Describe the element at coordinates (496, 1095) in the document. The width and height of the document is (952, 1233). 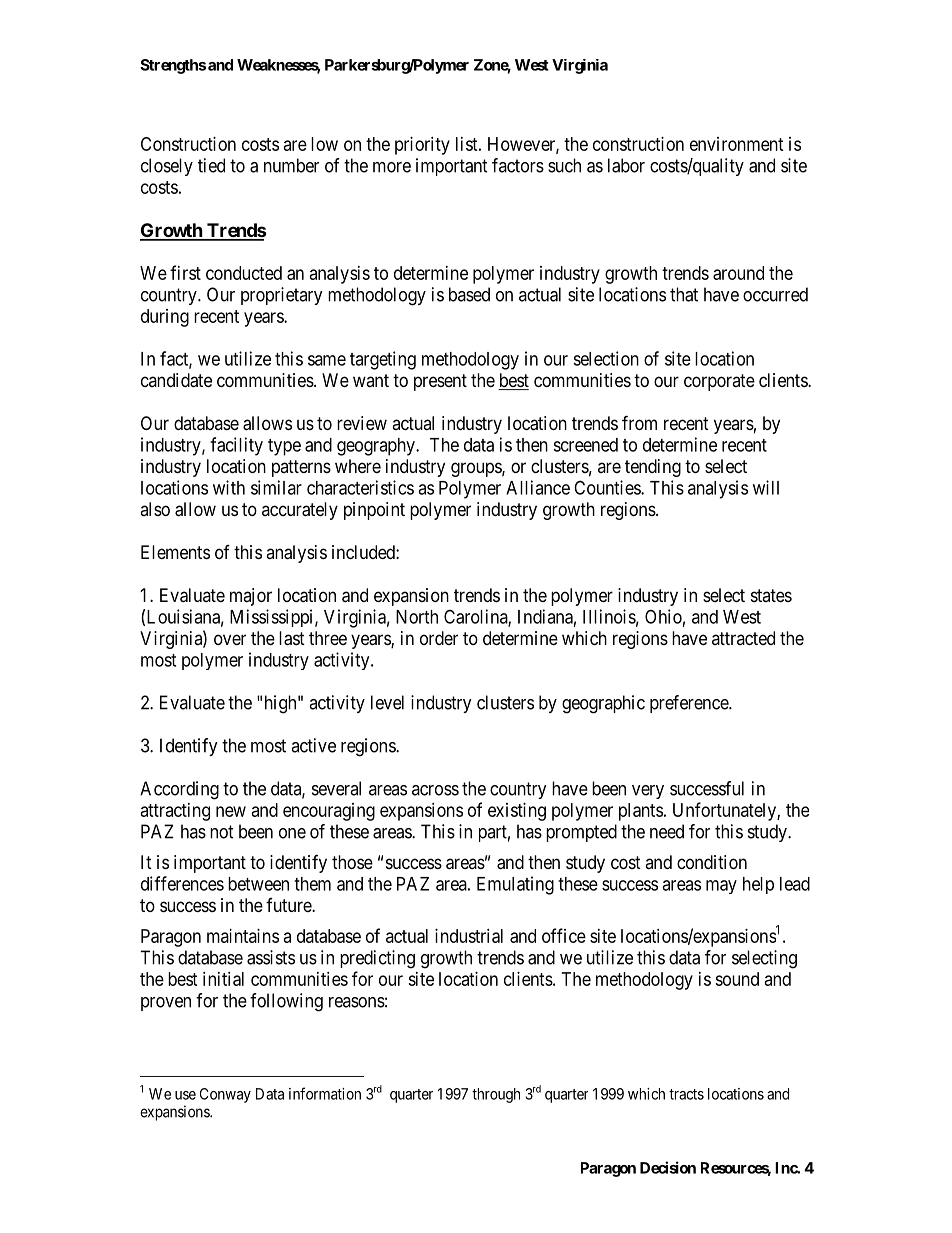
I see `through` at that location.
